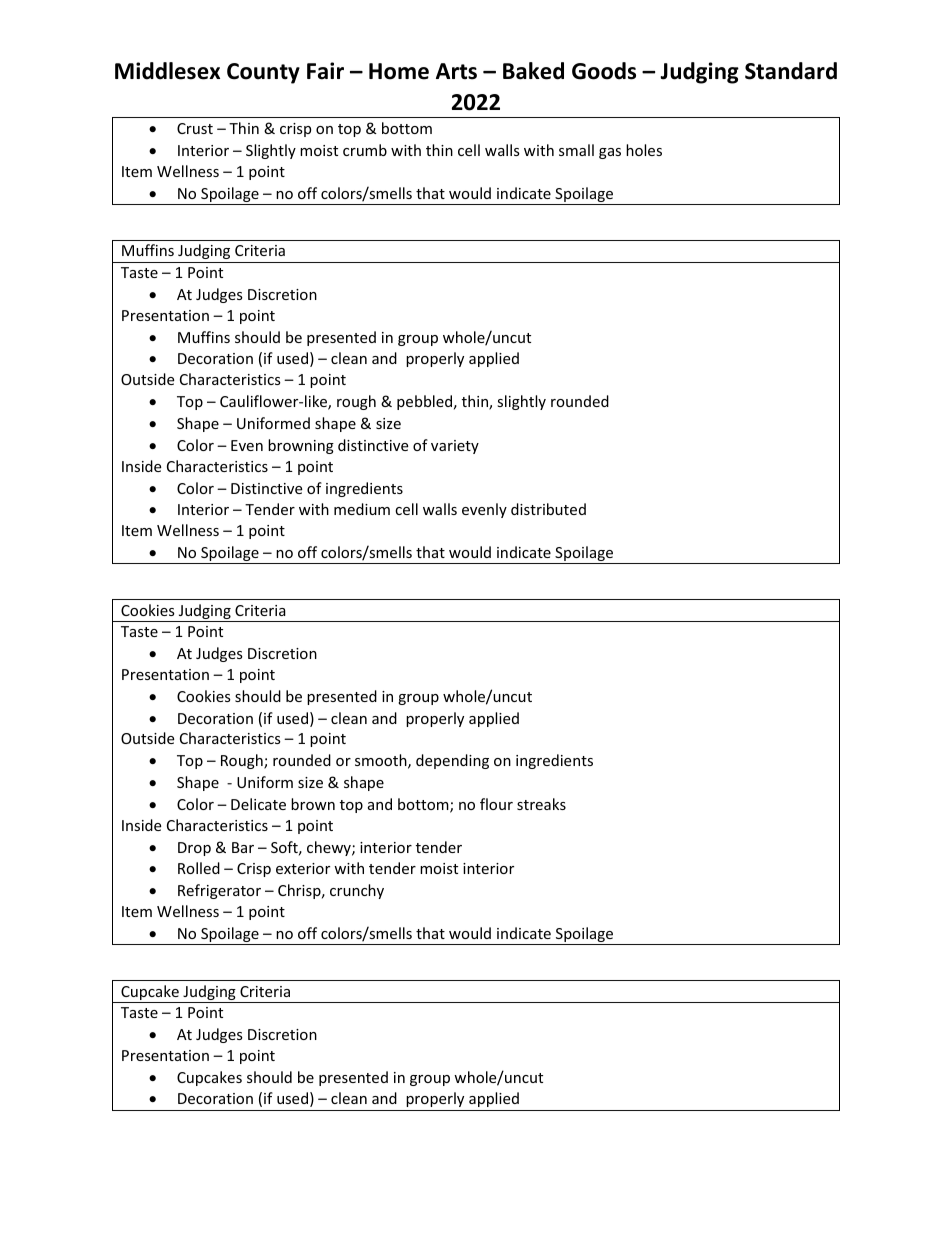 This document has height=1233, width=952. What do you see at coordinates (496, 804) in the document?
I see `flour` at bounding box center [496, 804].
